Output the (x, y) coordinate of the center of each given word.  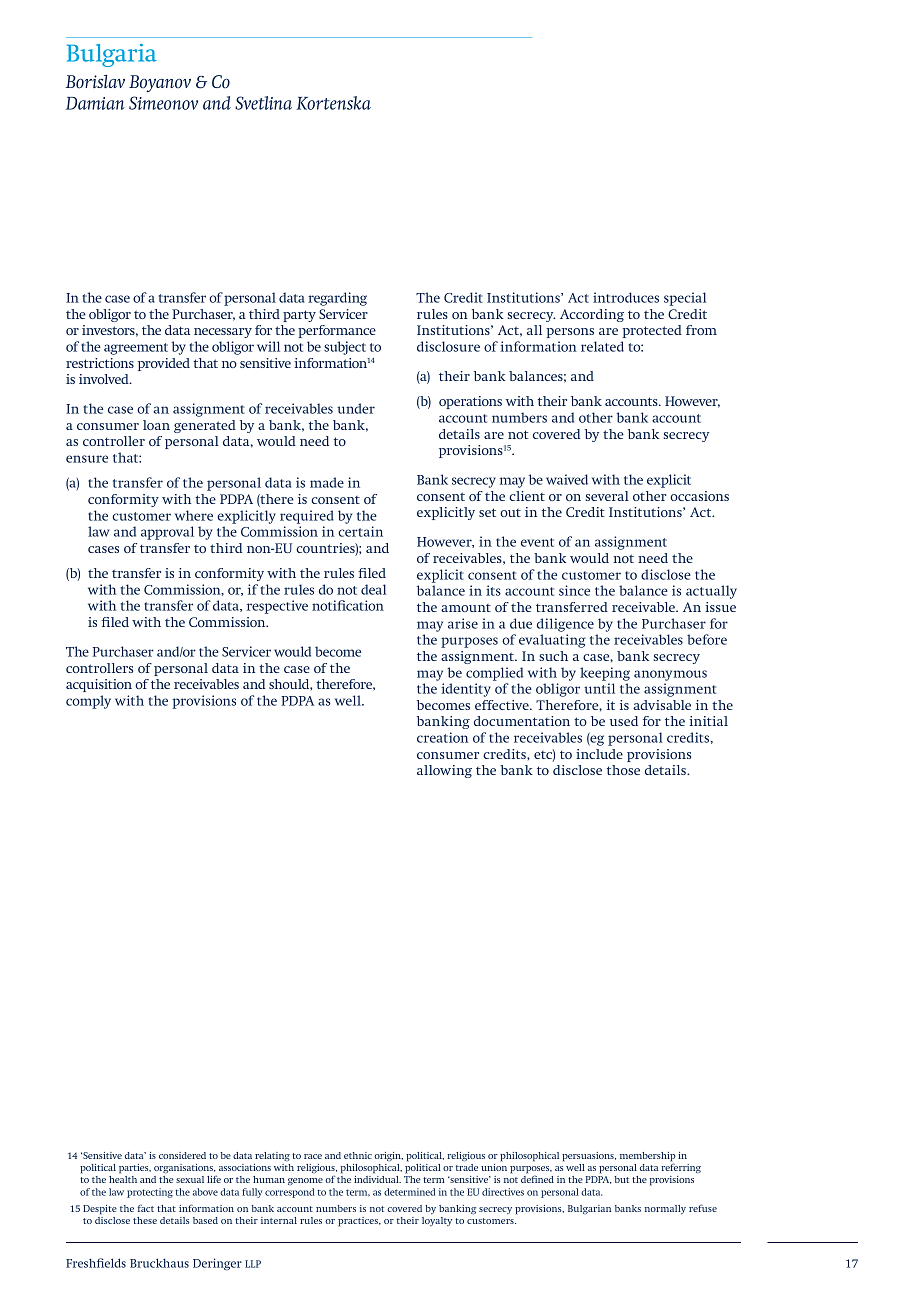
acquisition (99, 685)
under (356, 408)
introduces (626, 297)
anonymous (670, 675)
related (602, 346)
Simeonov (163, 103)
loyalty (437, 1221)
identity (466, 690)
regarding (337, 299)
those (623, 770)
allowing (444, 771)
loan (156, 425)
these (145, 1220)
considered (182, 1155)
